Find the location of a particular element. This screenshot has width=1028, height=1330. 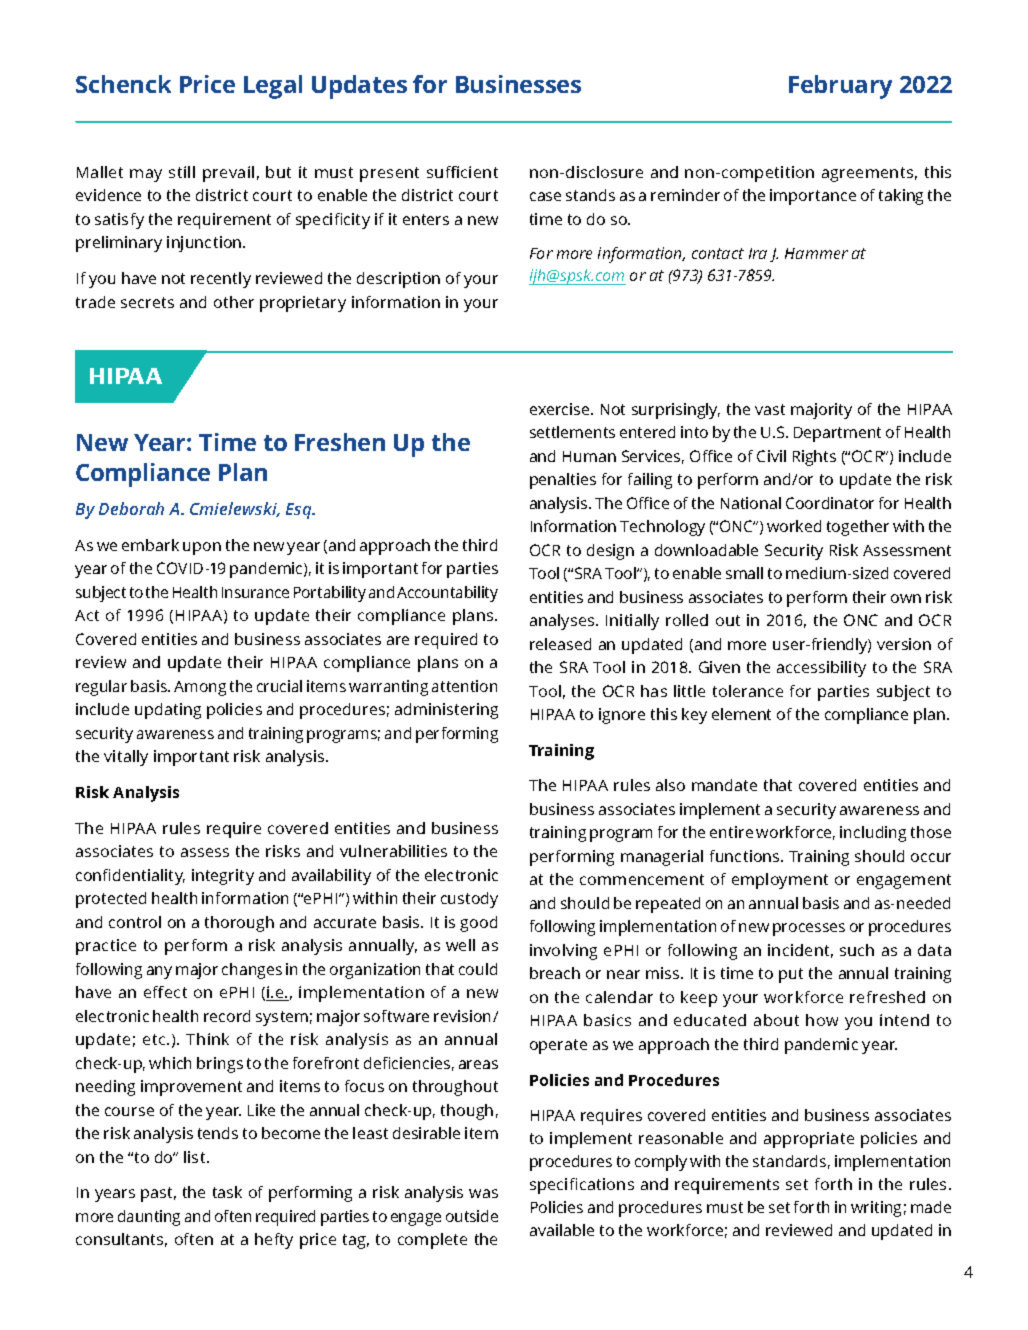

task is located at coordinates (227, 1192).
